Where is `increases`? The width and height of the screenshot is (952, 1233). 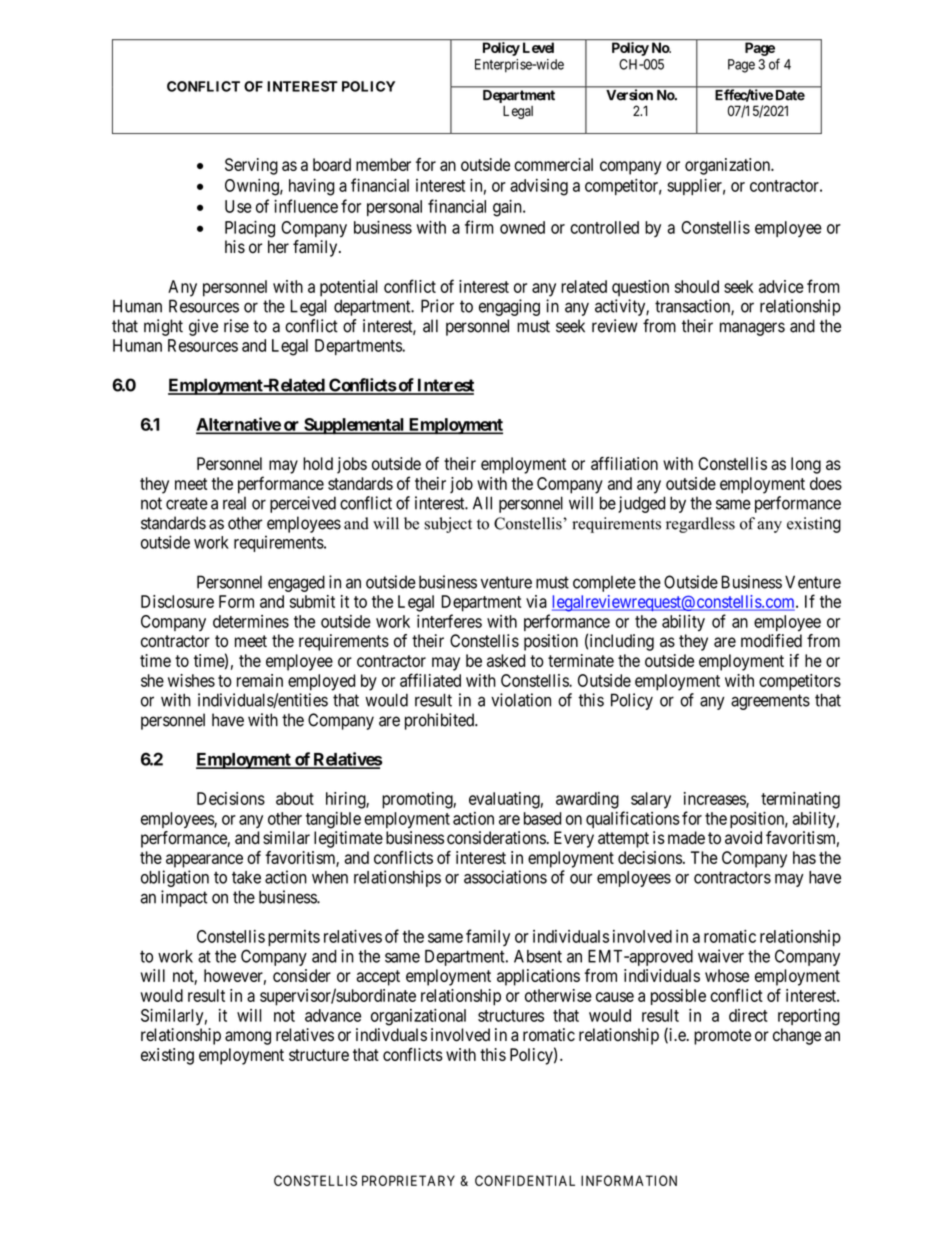 increases is located at coordinates (715, 799).
